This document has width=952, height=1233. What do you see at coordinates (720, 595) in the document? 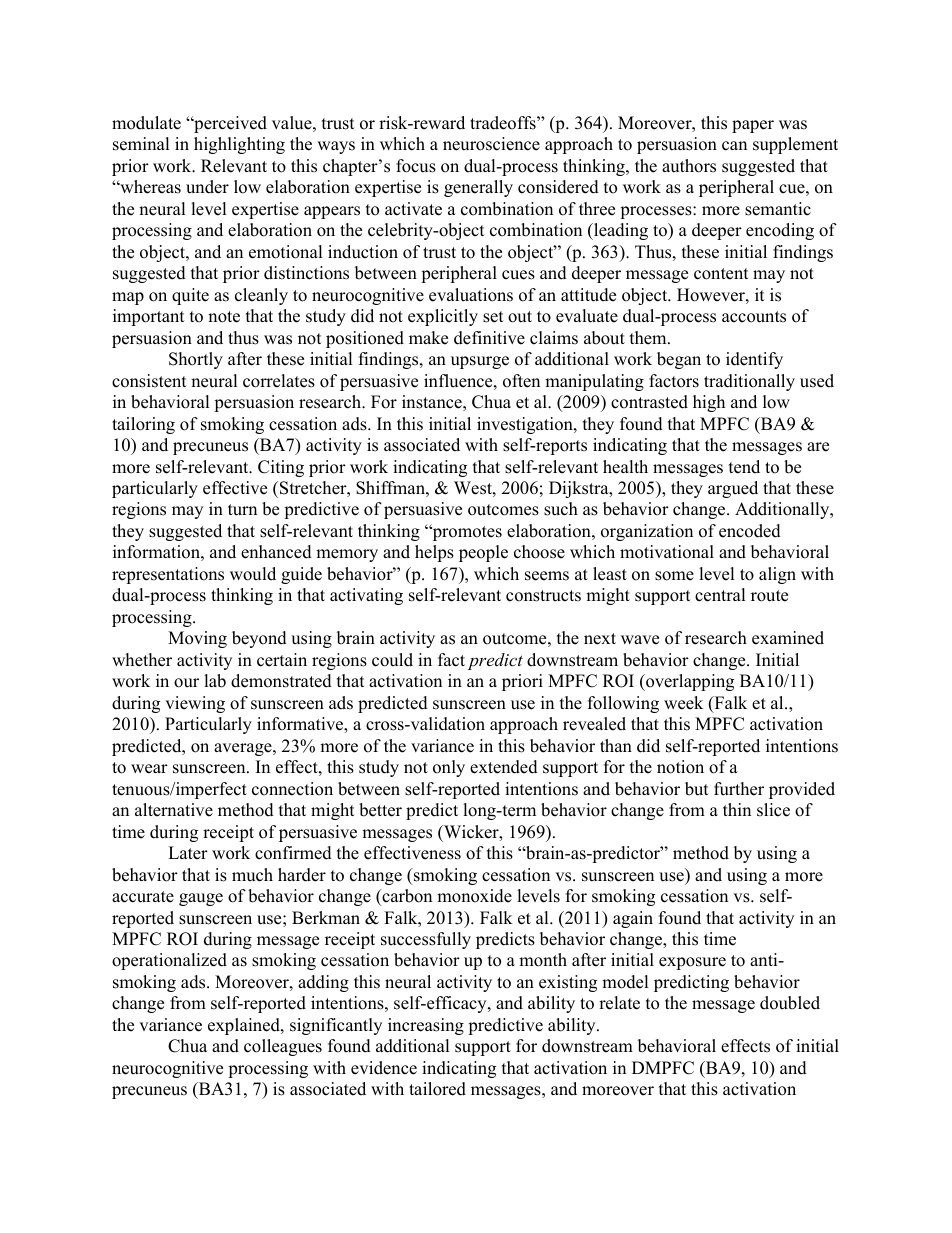
I see `central` at bounding box center [720, 595].
